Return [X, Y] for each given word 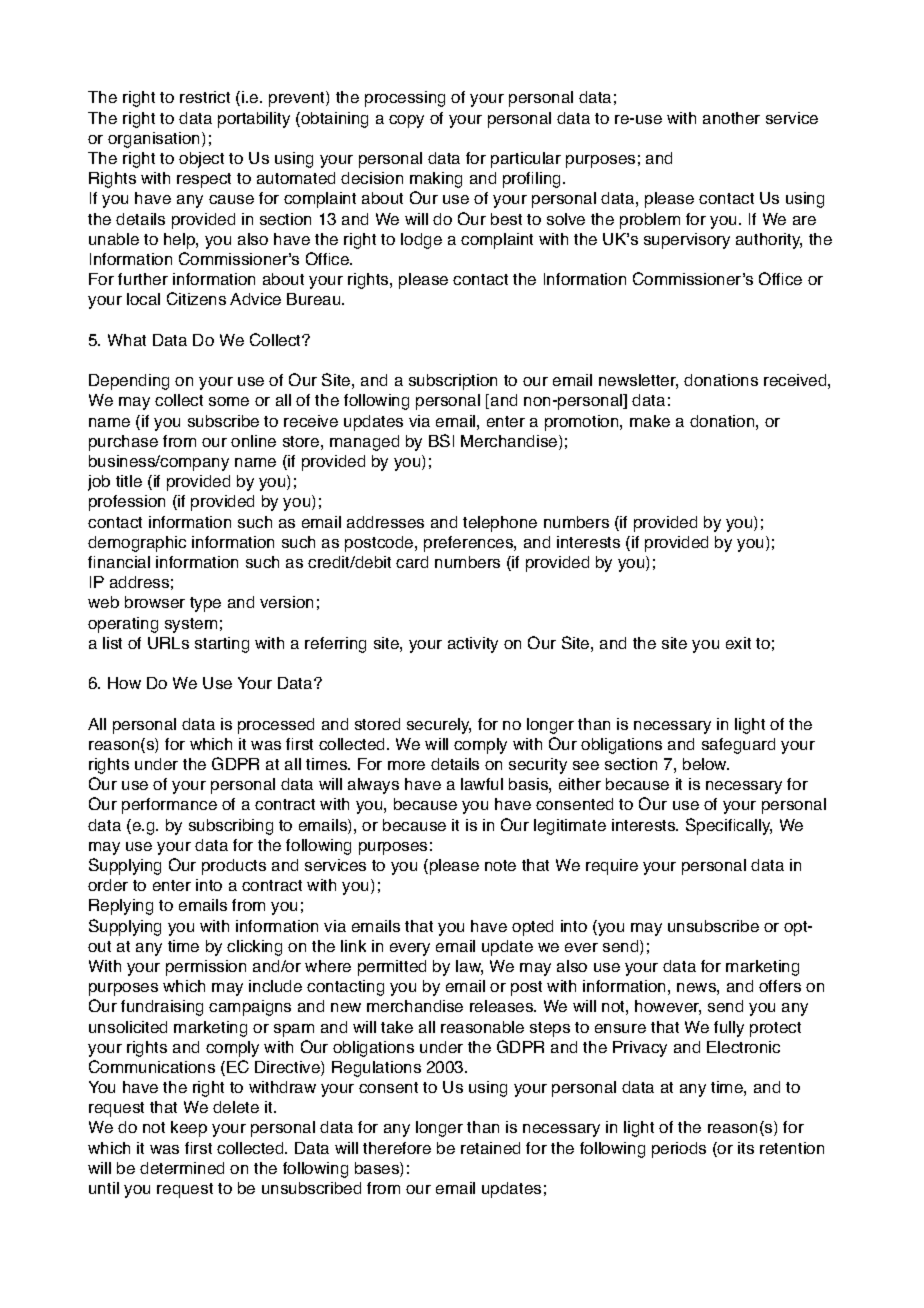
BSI [441, 440]
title [129, 481]
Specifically [729, 826]
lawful [482, 784]
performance [169, 806]
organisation [155, 140]
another [731, 118]
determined [182, 1168]
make [650, 421]
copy [406, 121]
